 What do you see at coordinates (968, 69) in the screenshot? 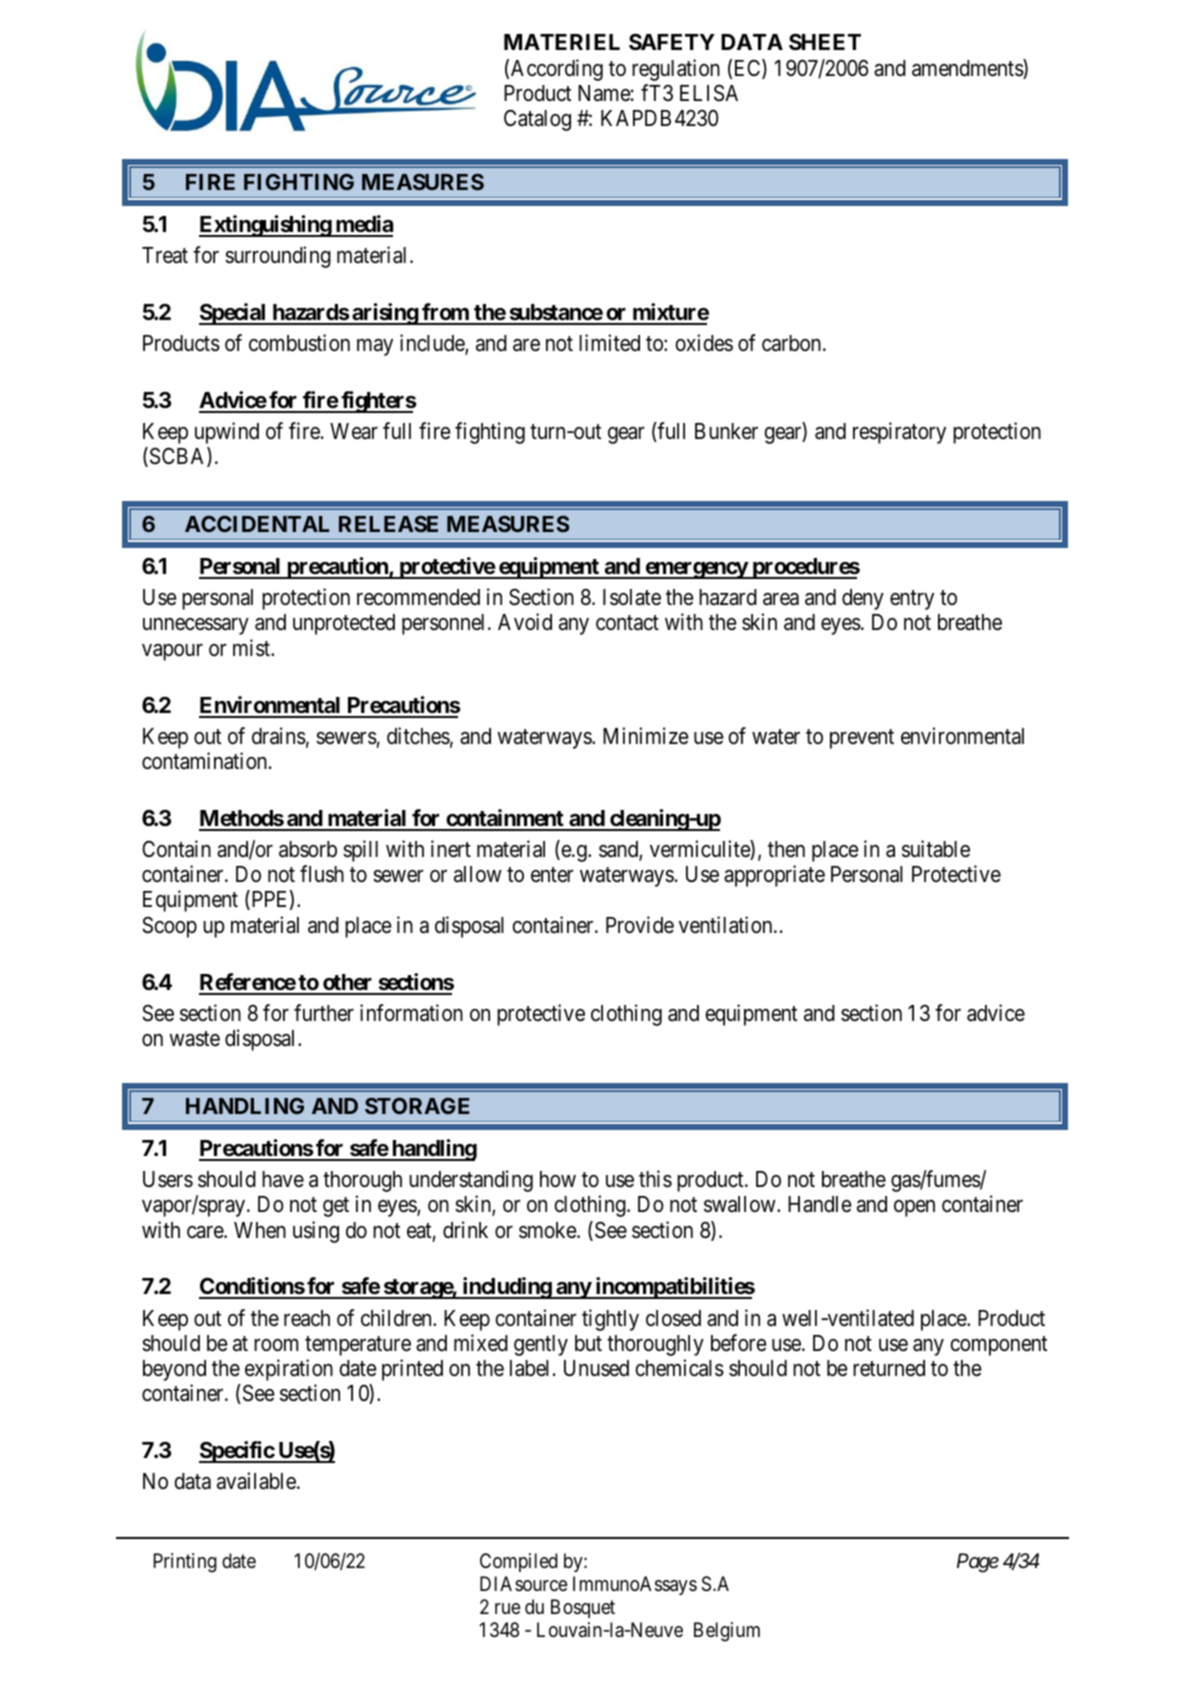
I see `amendments` at bounding box center [968, 69].
